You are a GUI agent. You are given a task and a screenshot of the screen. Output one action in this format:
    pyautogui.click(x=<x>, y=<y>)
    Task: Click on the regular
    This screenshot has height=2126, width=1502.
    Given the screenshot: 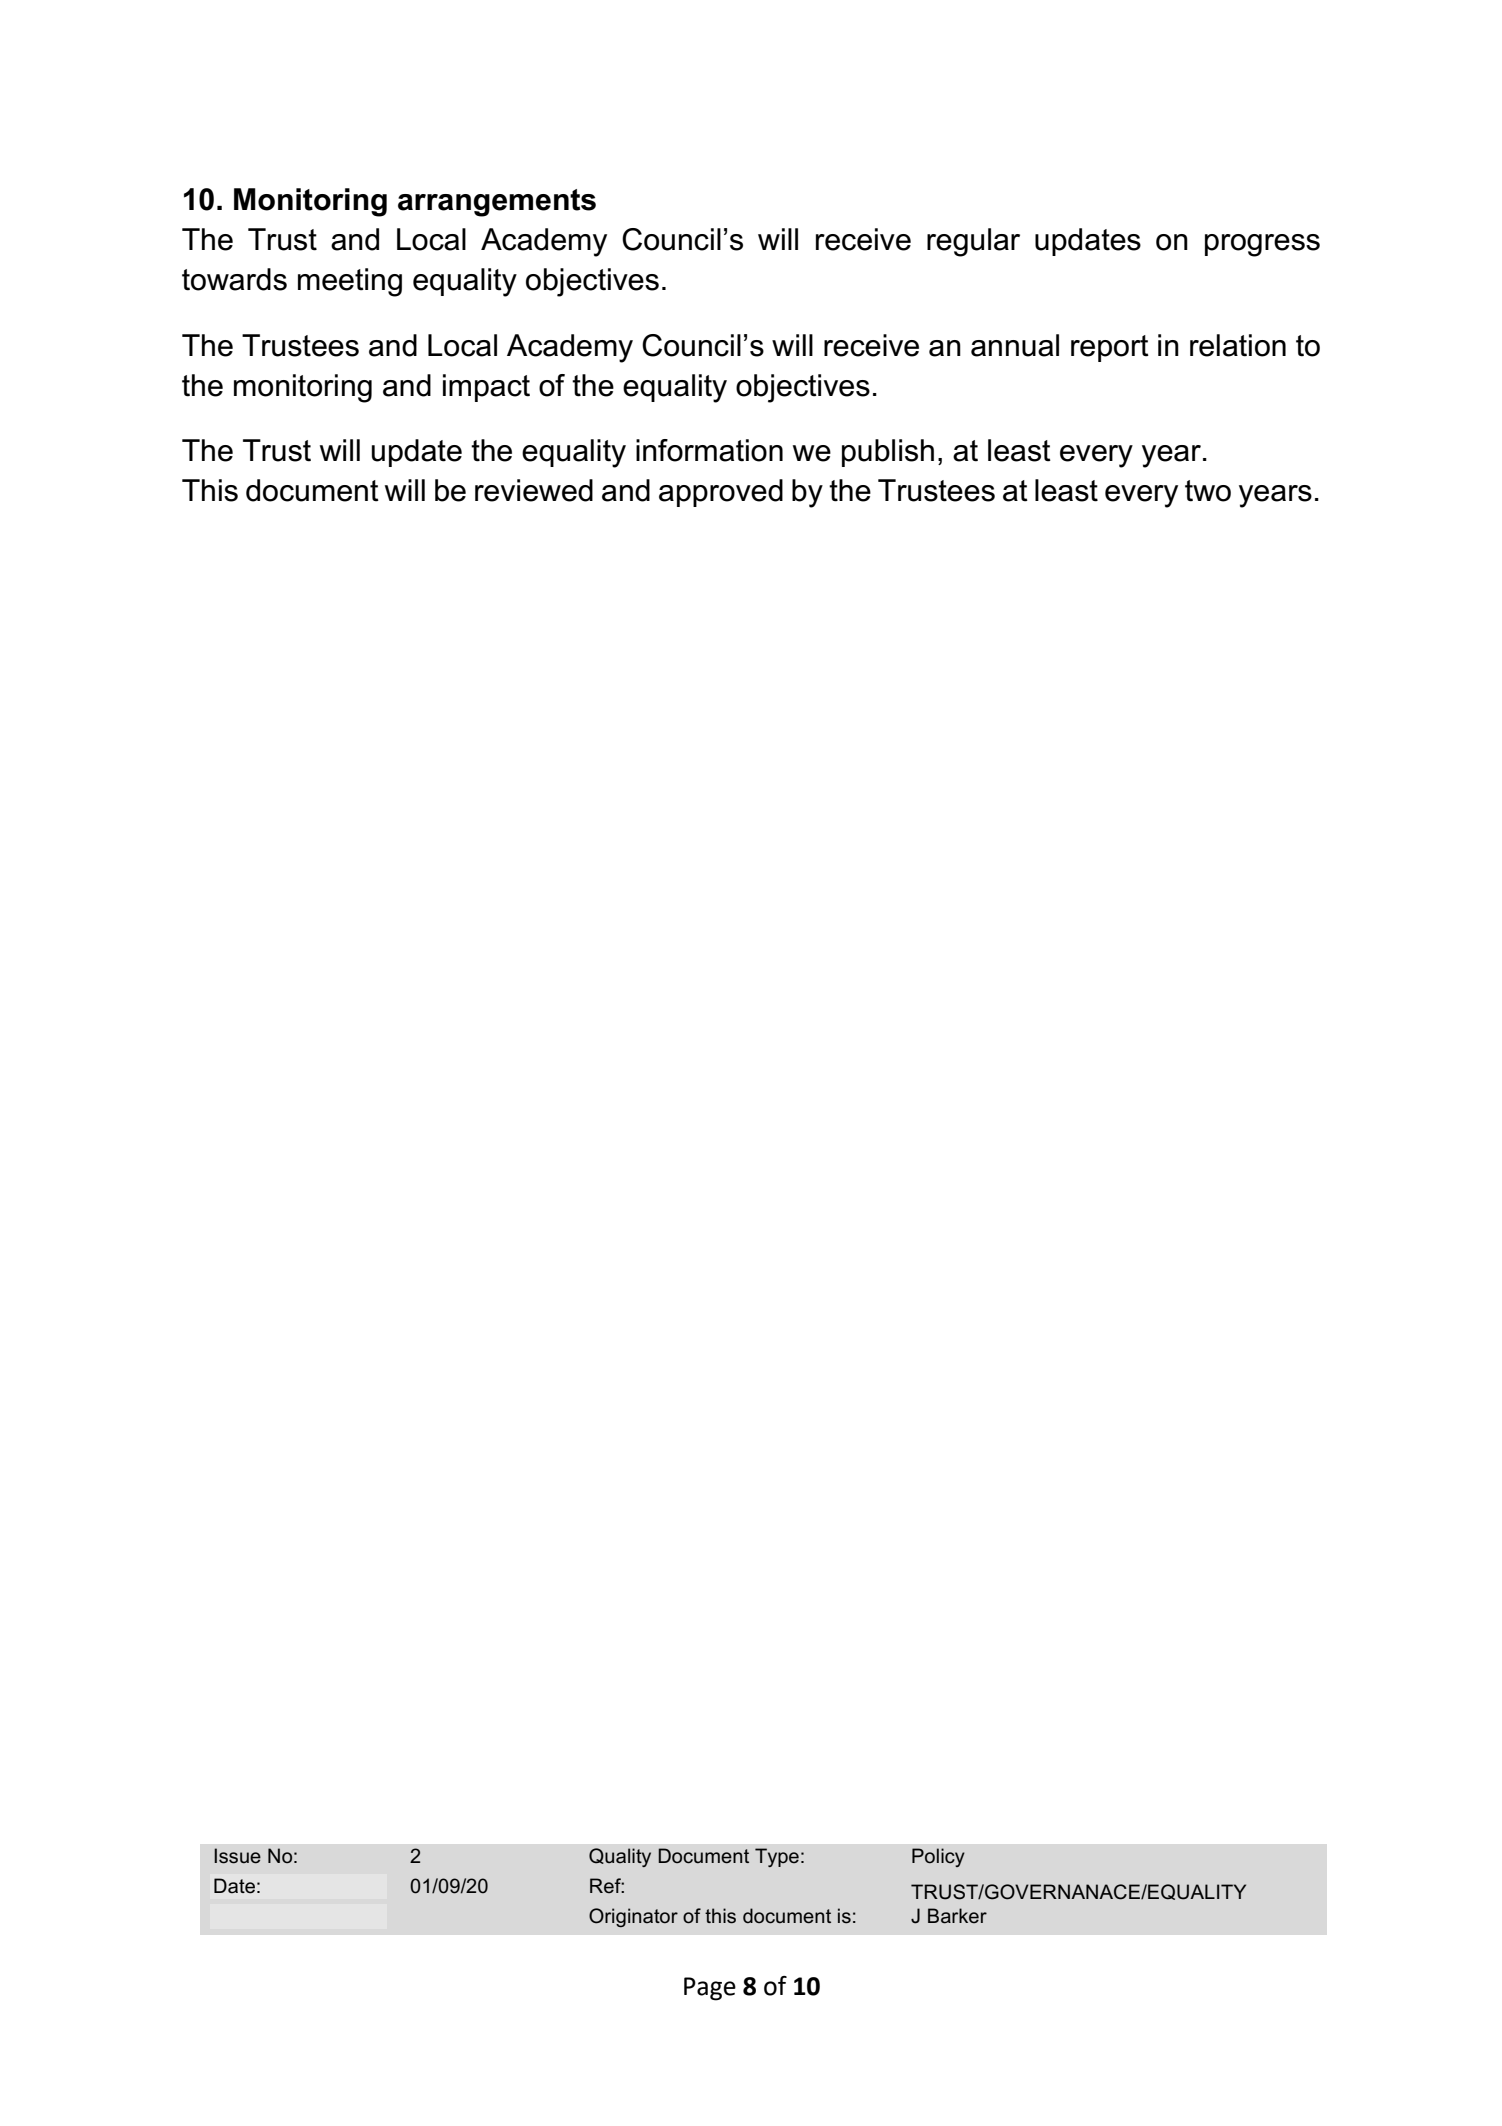 What is the action you would take?
    pyautogui.click(x=973, y=242)
